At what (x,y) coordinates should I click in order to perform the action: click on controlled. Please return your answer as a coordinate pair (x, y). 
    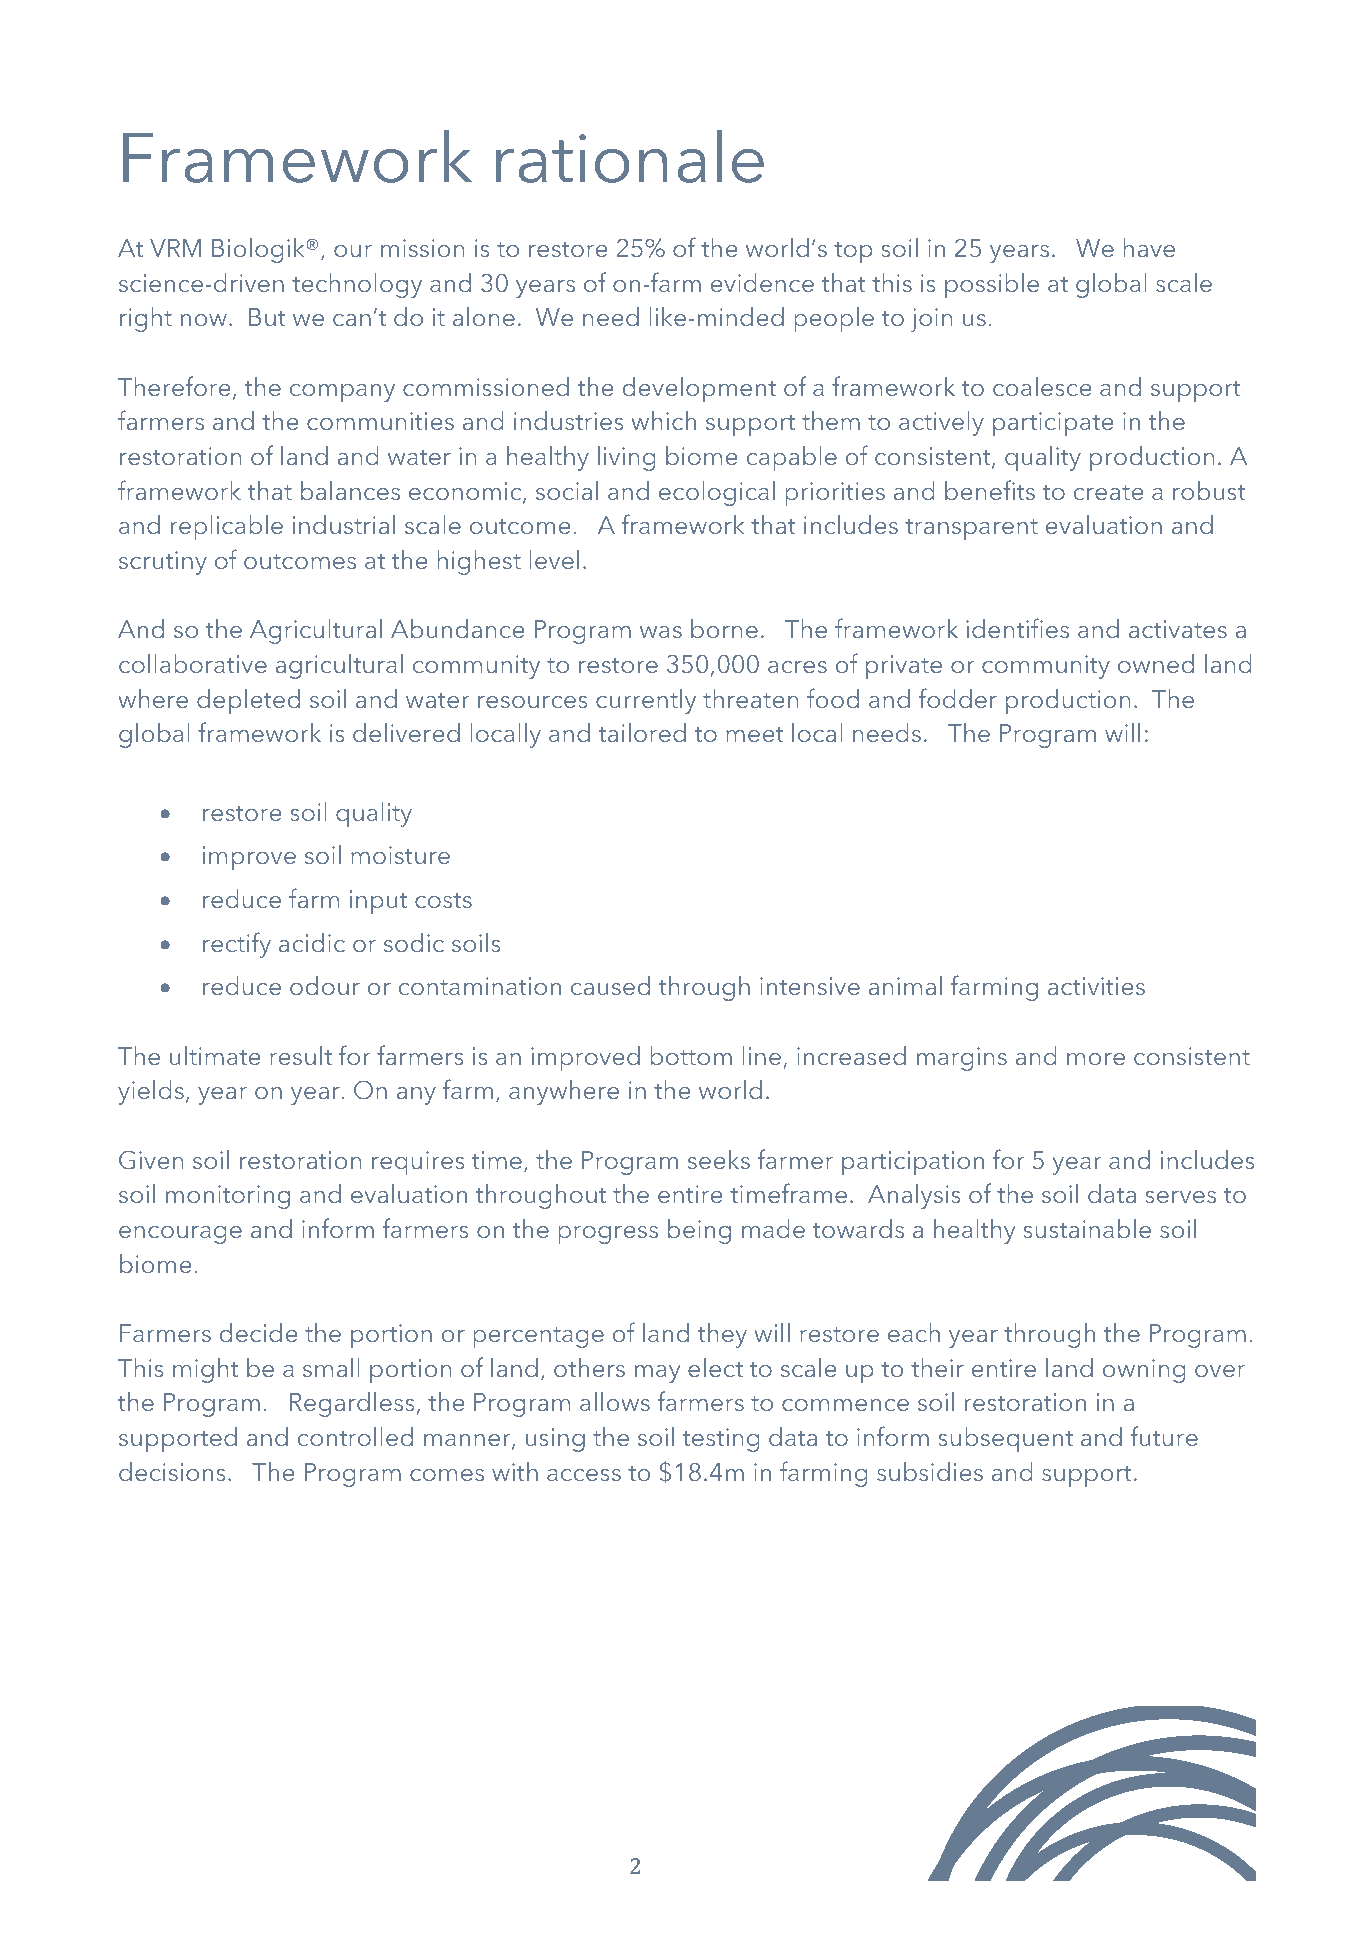
    Looking at the image, I should click on (355, 1436).
